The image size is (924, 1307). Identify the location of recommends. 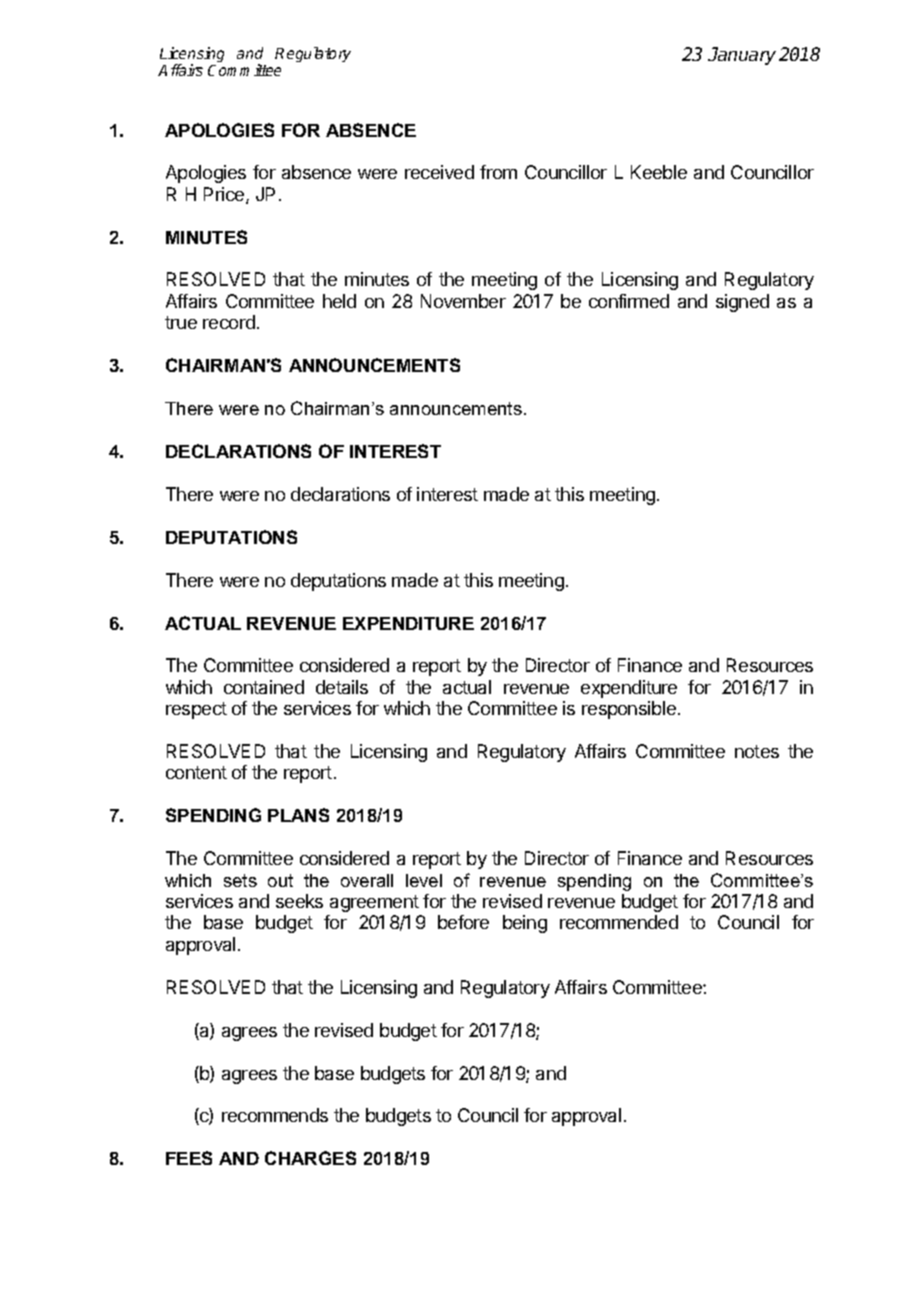
(275, 1115).
